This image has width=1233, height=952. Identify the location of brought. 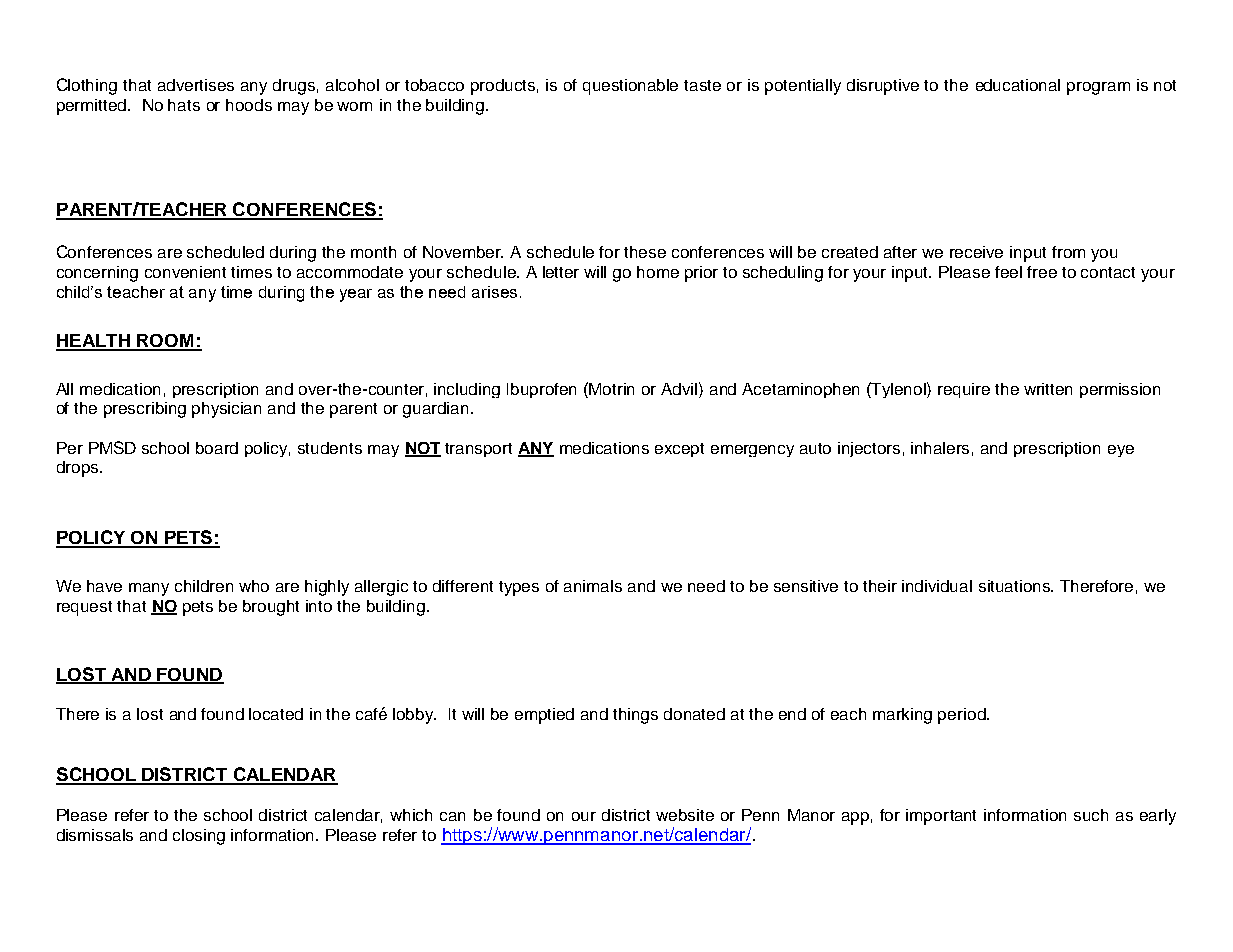
(271, 608).
